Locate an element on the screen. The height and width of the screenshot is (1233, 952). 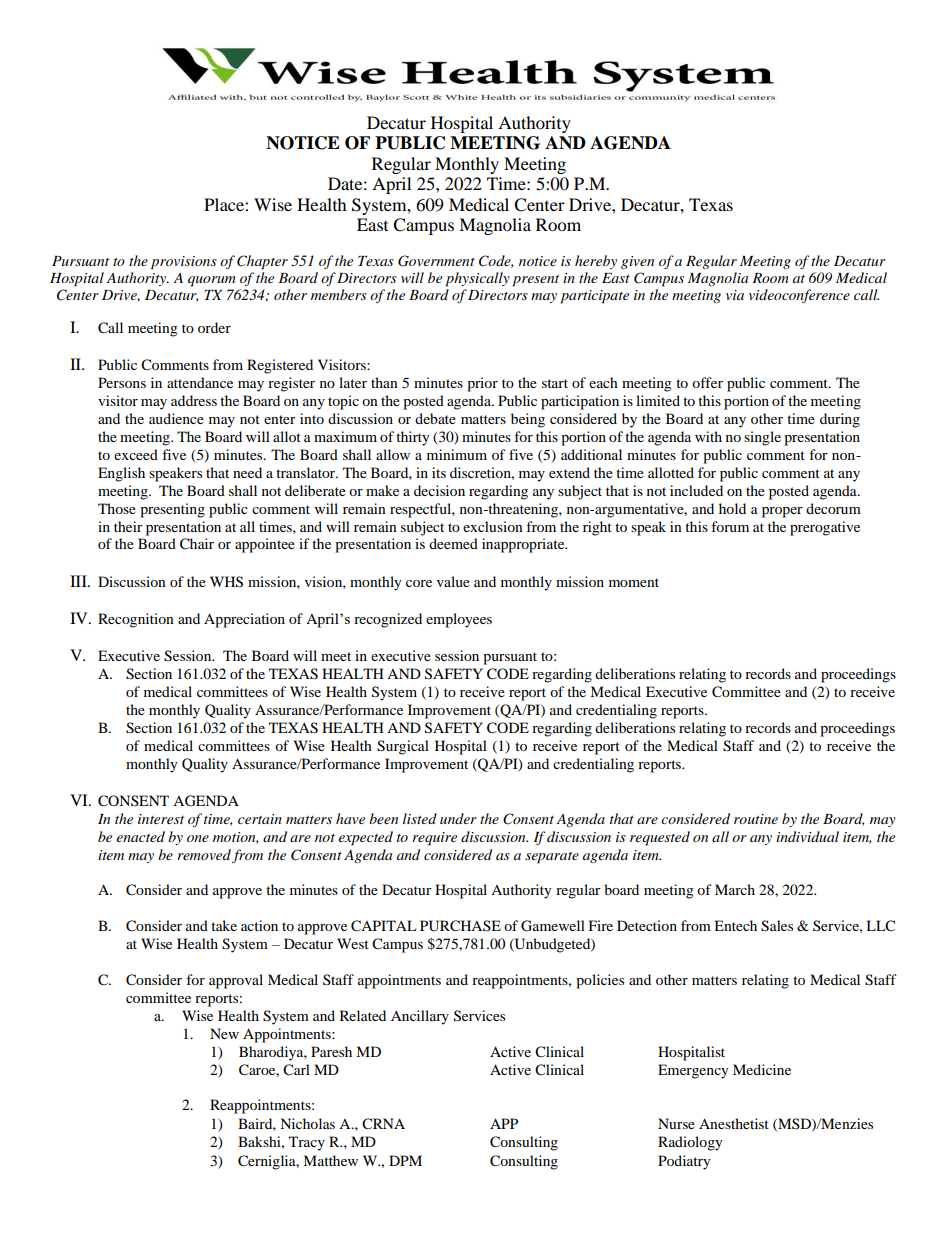
Those is located at coordinates (117, 508).
